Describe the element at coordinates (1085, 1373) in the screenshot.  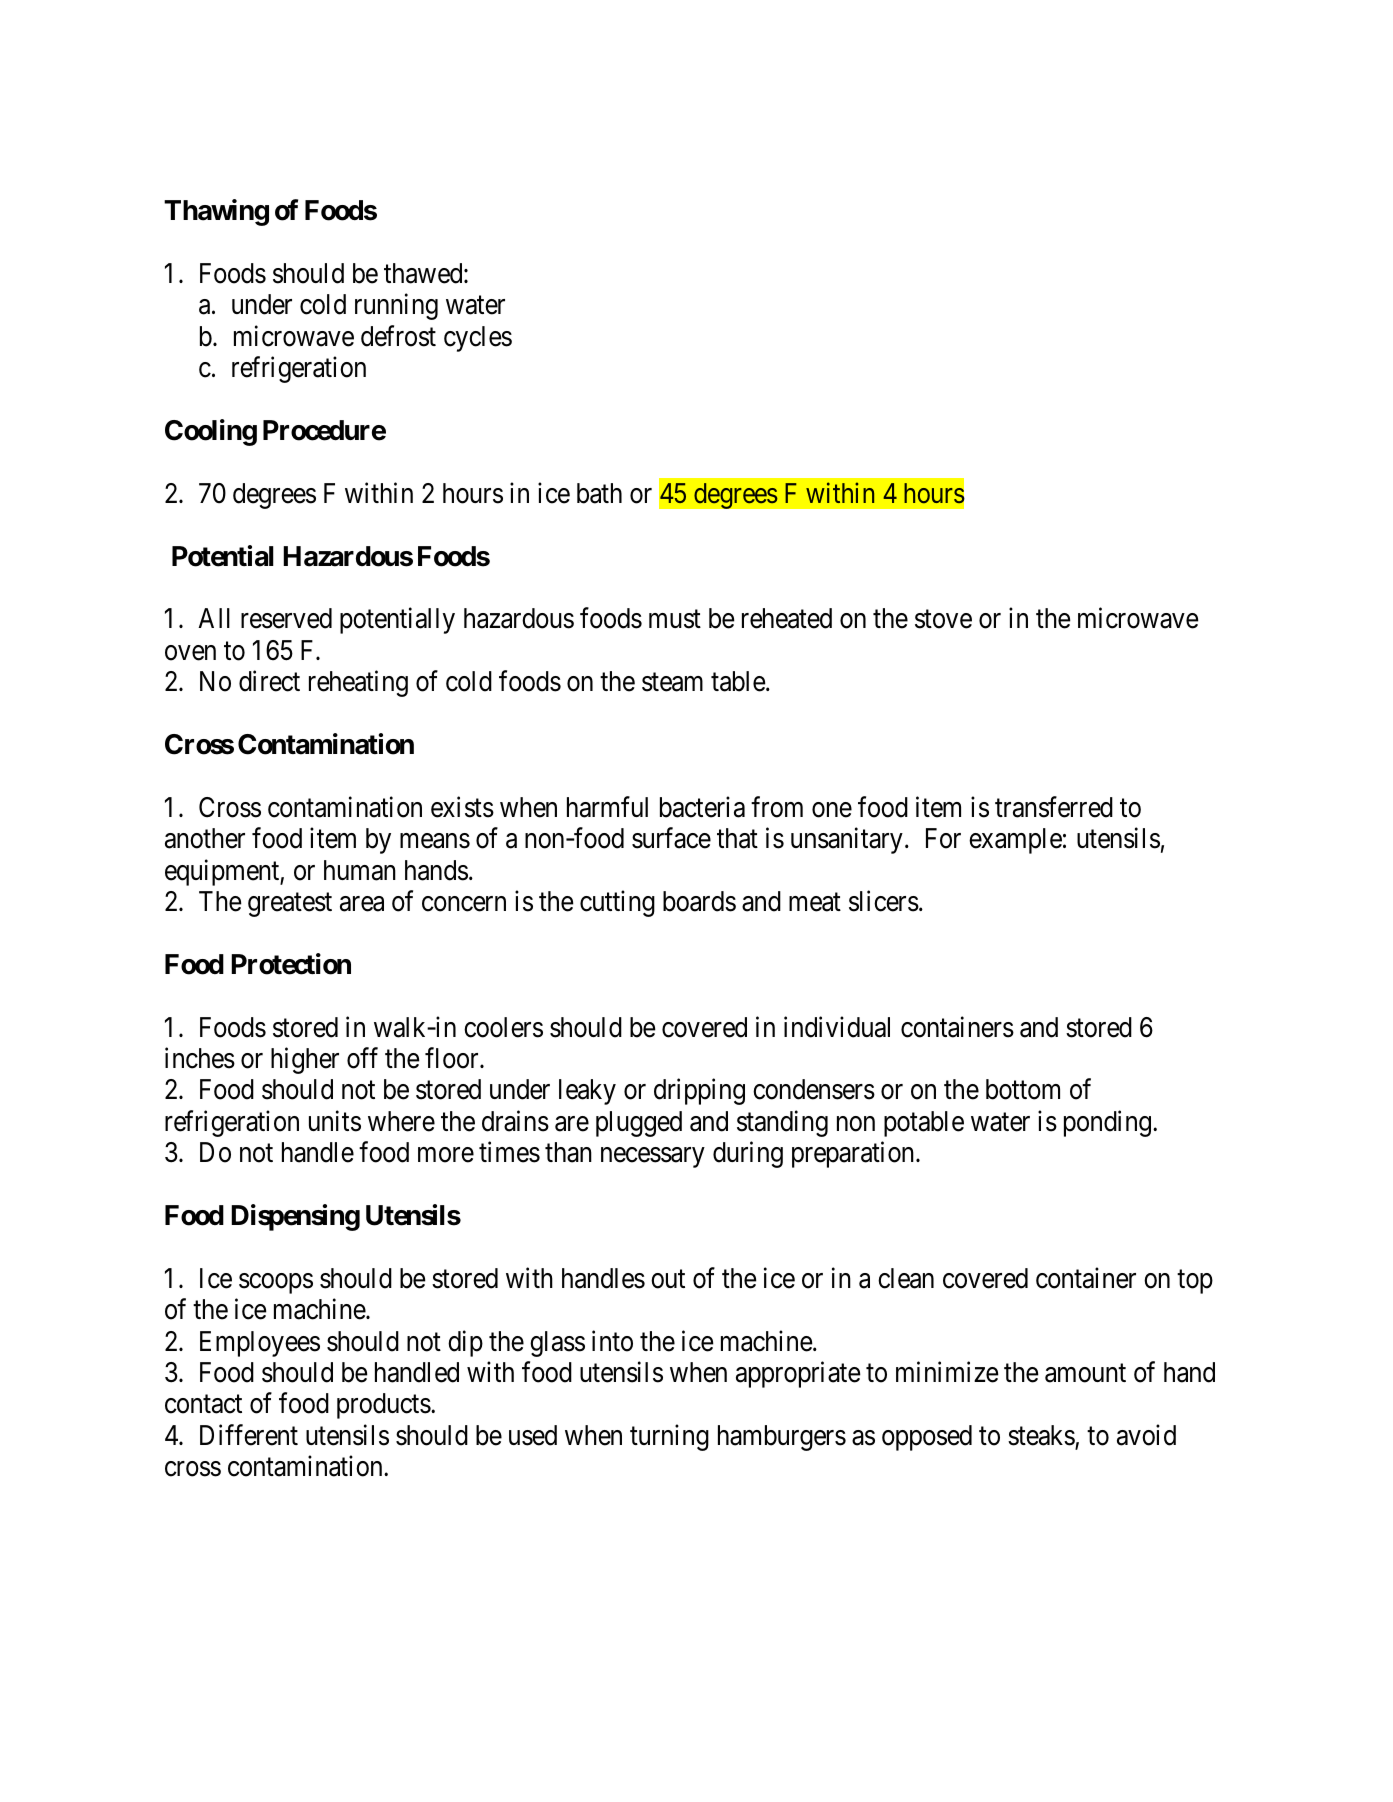
I see `amount` at that location.
